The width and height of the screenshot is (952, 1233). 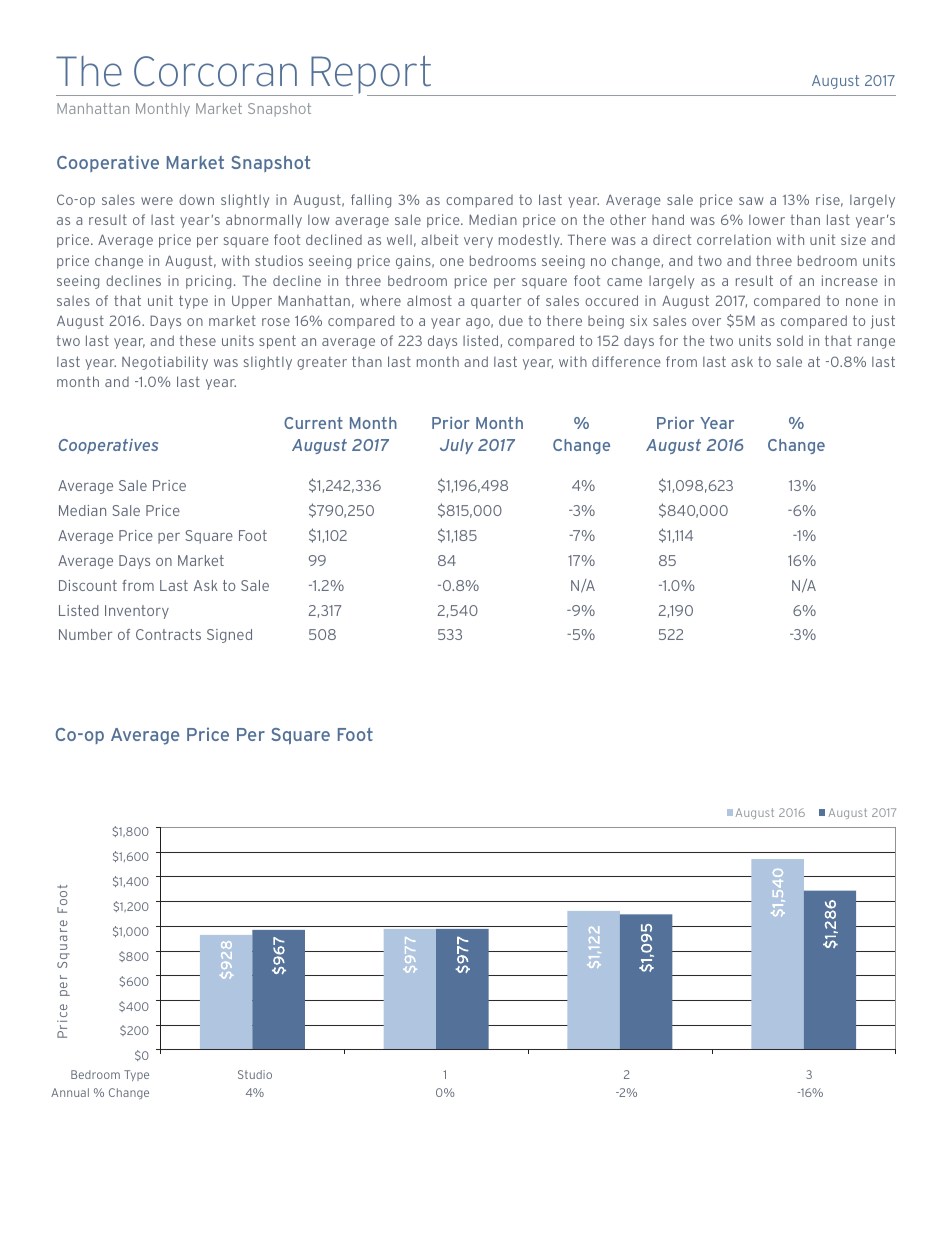 What do you see at coordinates (229, 636) in the screenshot?
I see `Signed` at bounding box center [229, 636].
